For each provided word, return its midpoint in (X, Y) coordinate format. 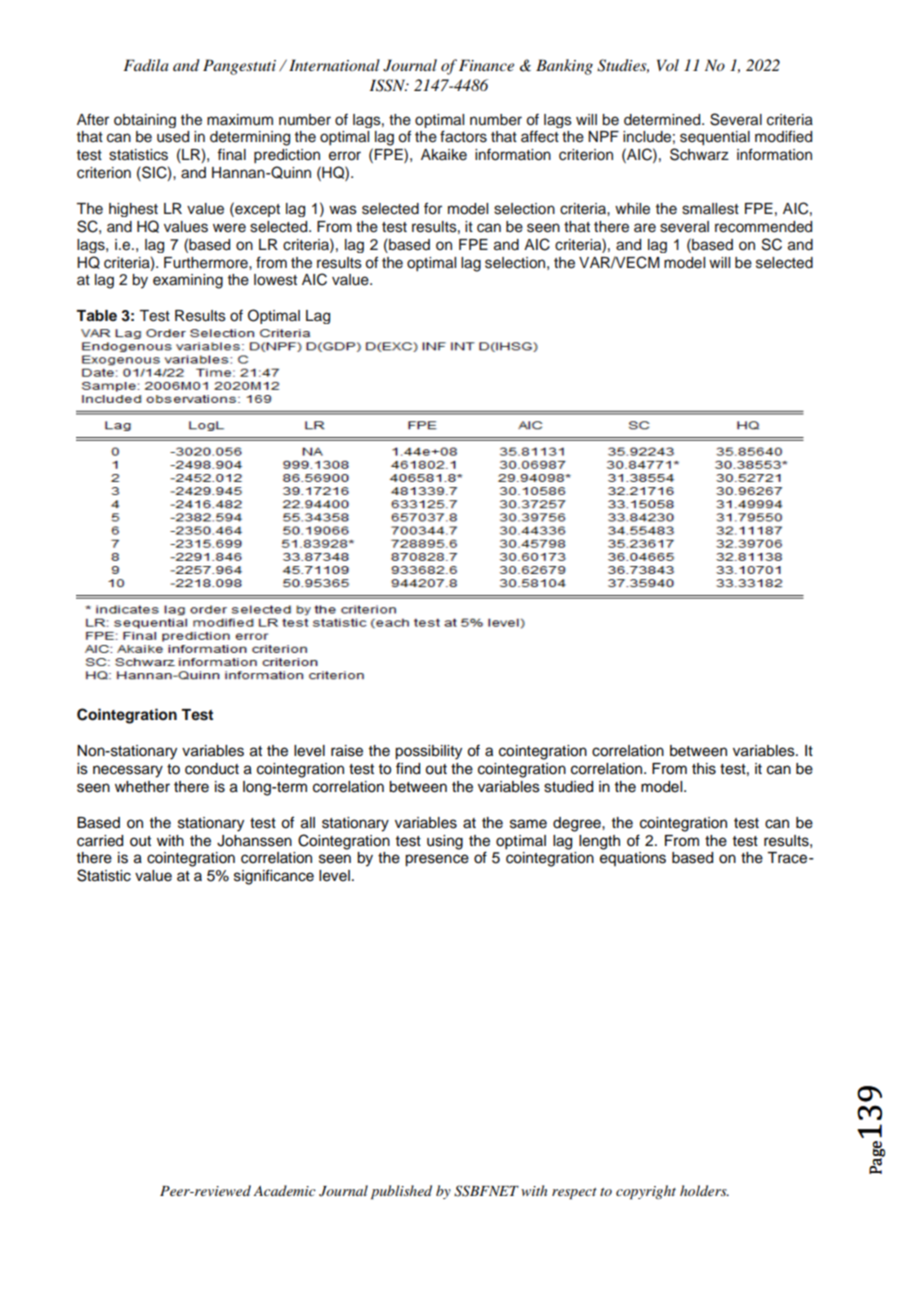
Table (96, 316)
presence (437, 860)
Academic (284, 1190)
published (401, 1192)
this (704, 769)
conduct (212, 769)
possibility (428, 752)
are (645, 228)
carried (100, 841)
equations (633, 859)
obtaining (145, 121)
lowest (275, 280)
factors (463, 136)
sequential (715, 138)
